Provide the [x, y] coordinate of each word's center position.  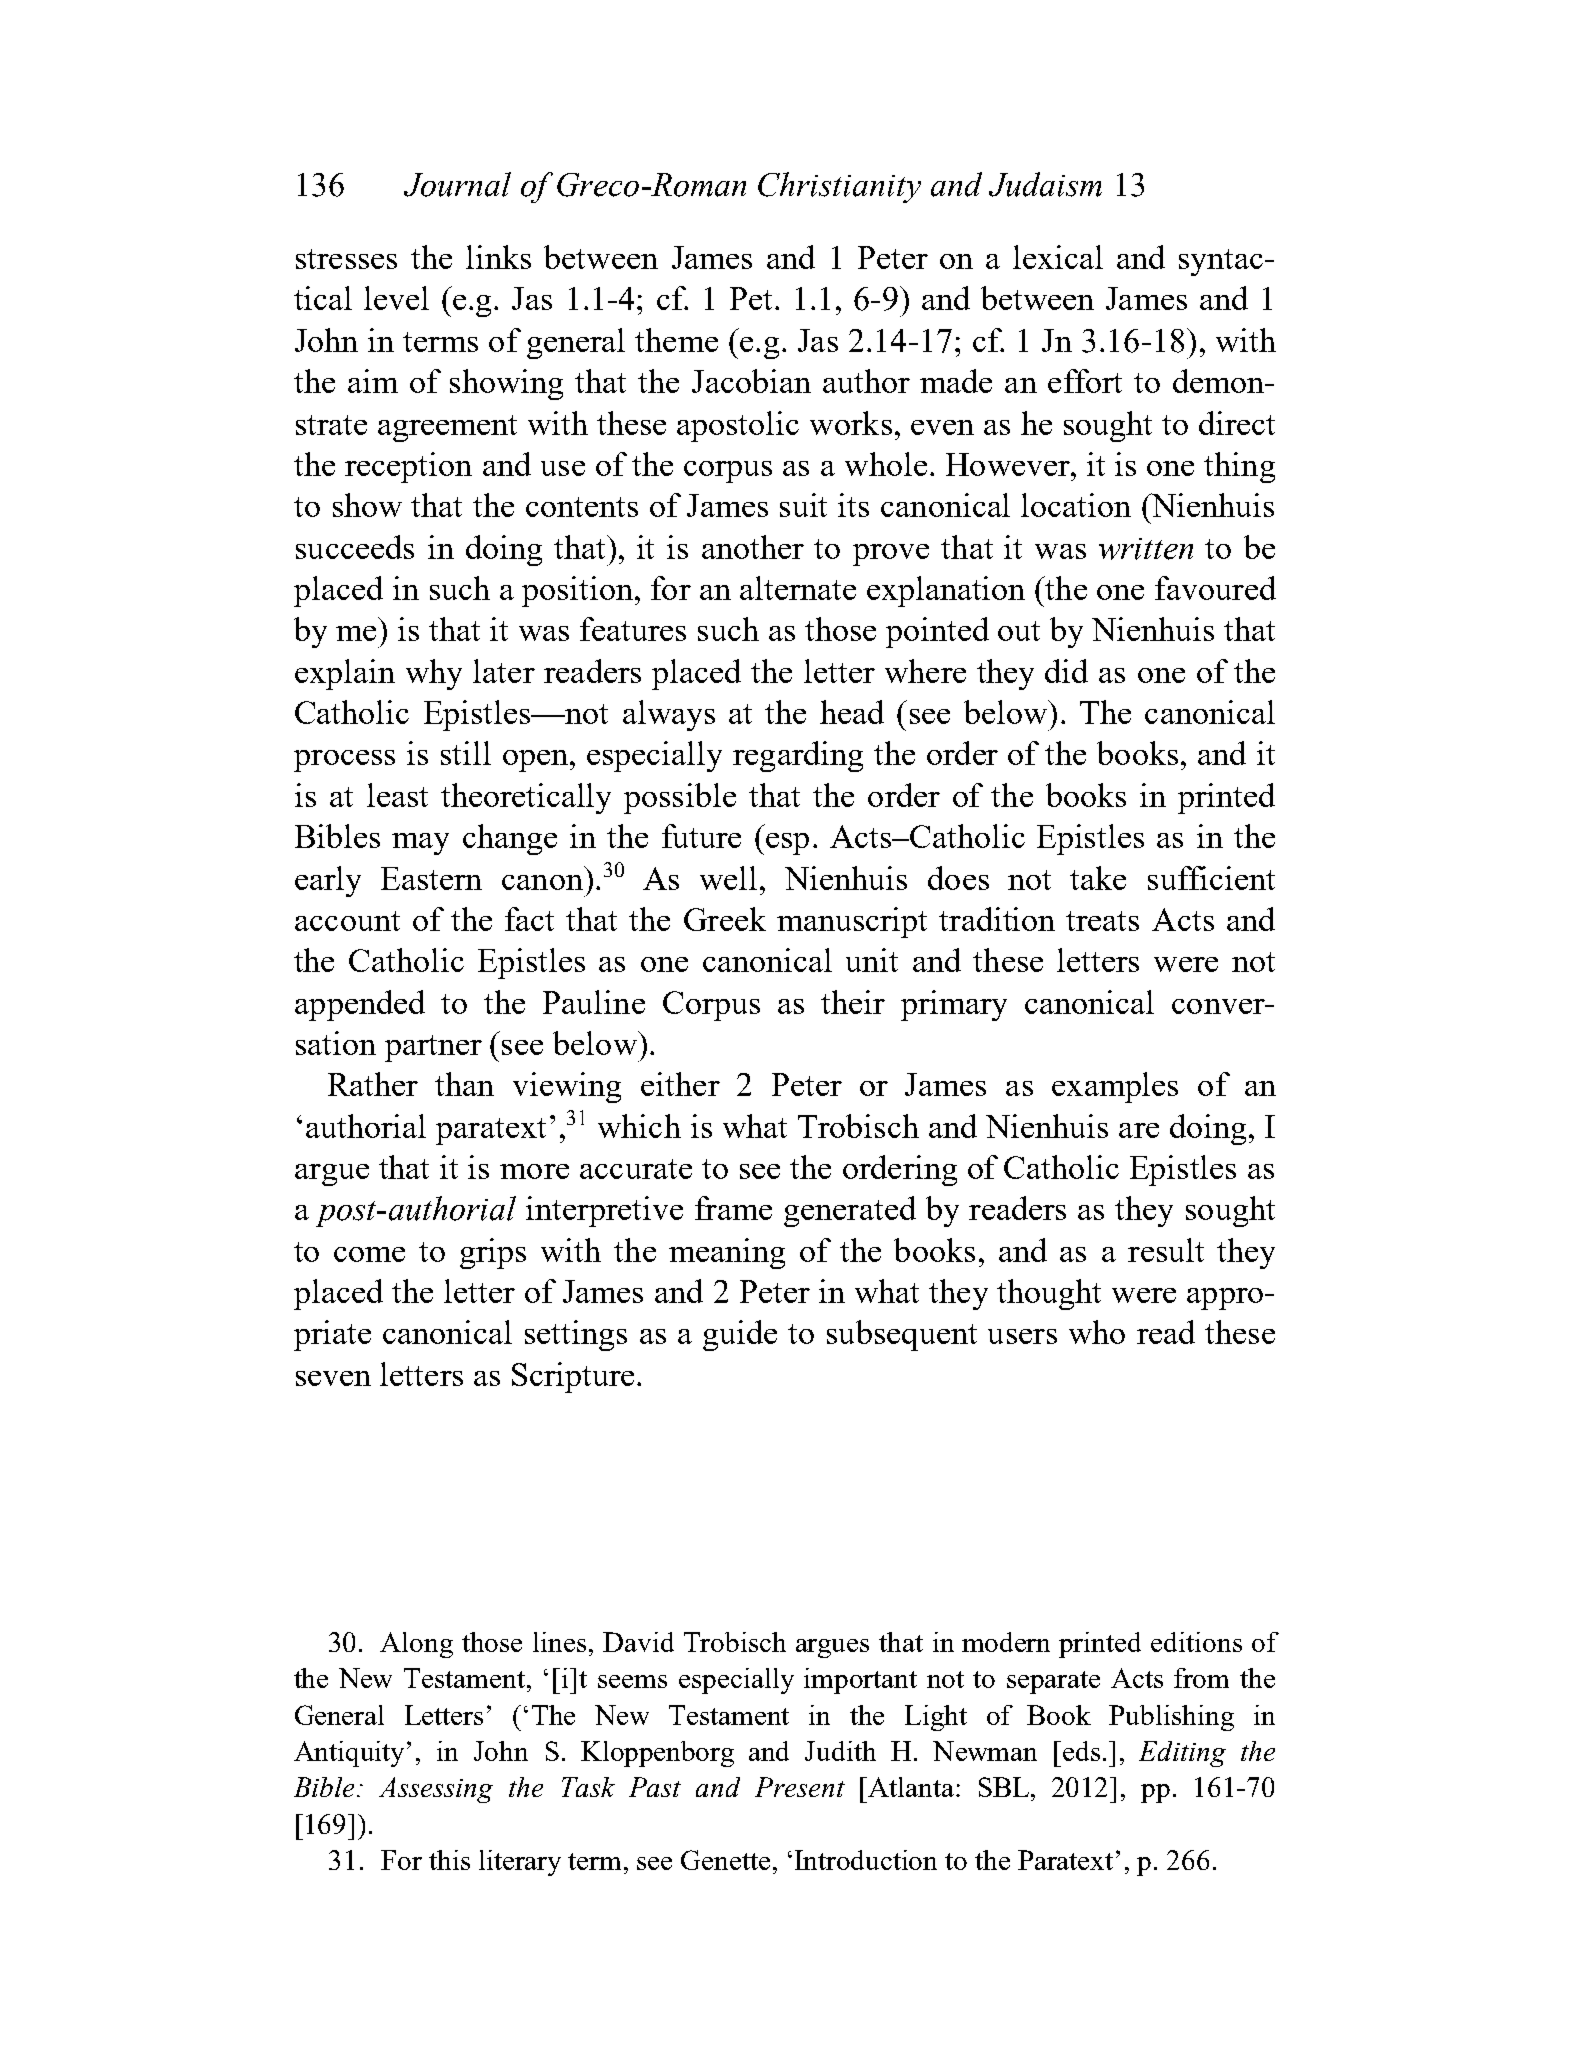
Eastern [431, 878]
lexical [1058, 257]
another [753, 547]
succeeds [355, 547]
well [728, 878]
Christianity [839, 187]
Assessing [436, 1790]
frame [733, 1208]
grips [493, 1253]
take [1098, 878]
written [1146, 549]
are [1139, 1130]
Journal [457, 184]
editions [1196, 1642]
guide [740, 1335]
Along [416, 1645]
